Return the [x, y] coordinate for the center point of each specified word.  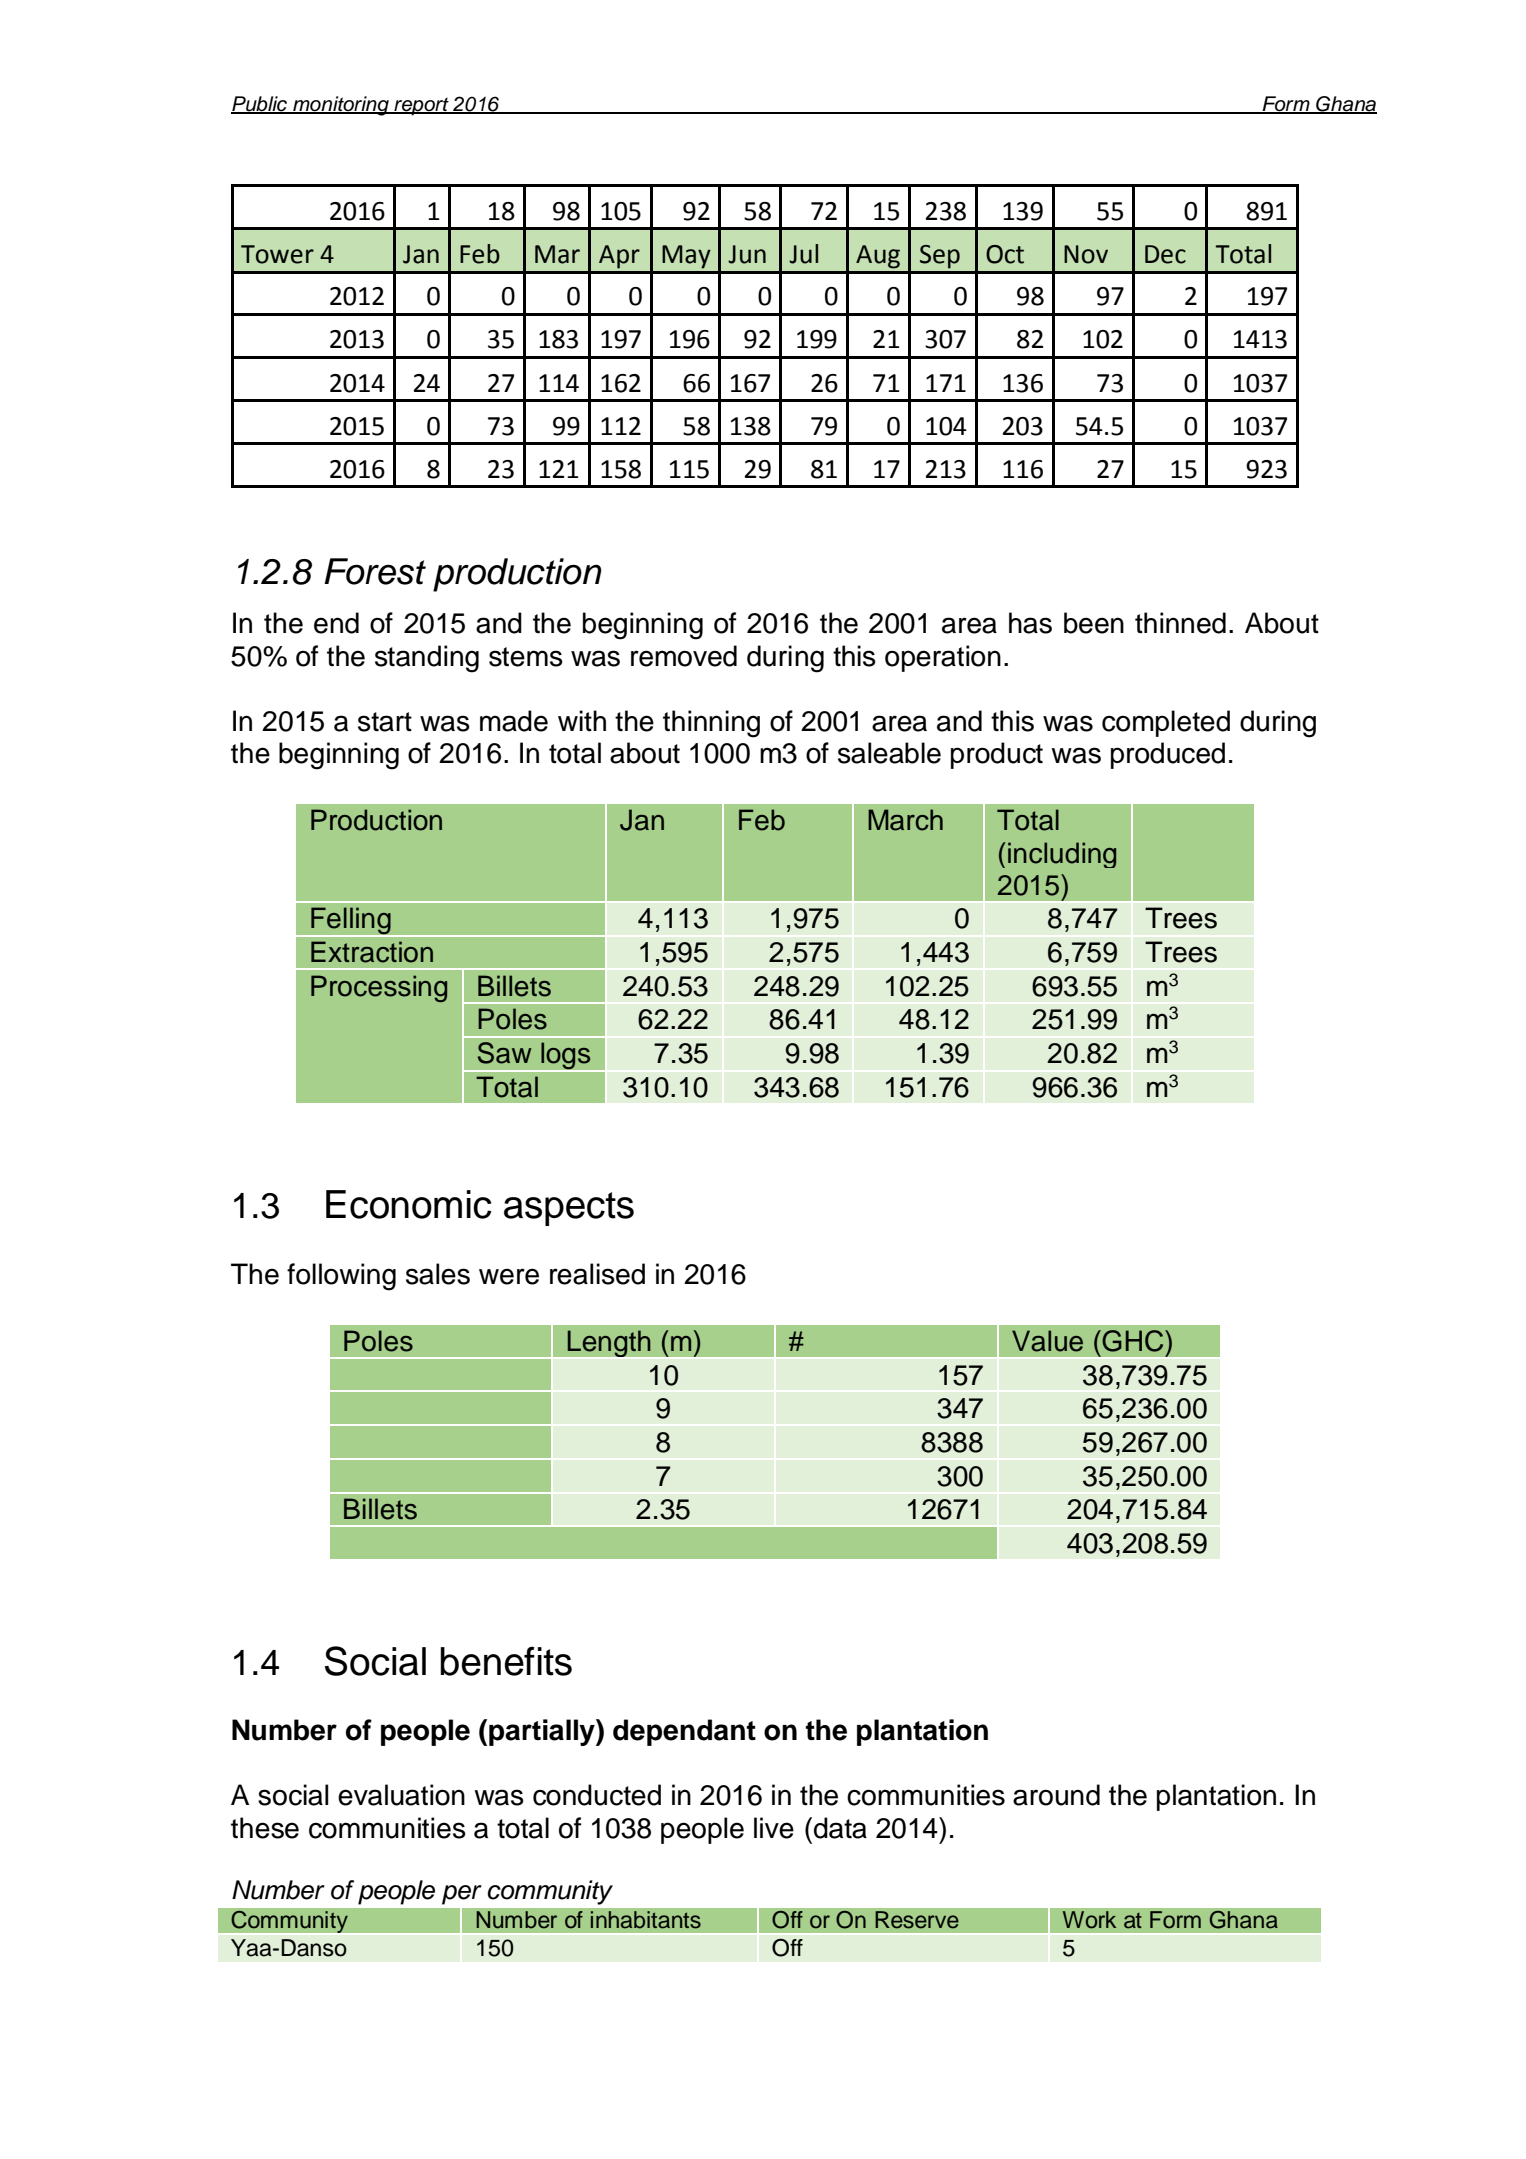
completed [1166, 723]
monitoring [341, 106]
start [385, 722]
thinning [711, 724]
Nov [1086, 254]
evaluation [401, 1795]
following [341, 1277]
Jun [747, 254]
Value [1047, 1341]
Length [609, 1344]
